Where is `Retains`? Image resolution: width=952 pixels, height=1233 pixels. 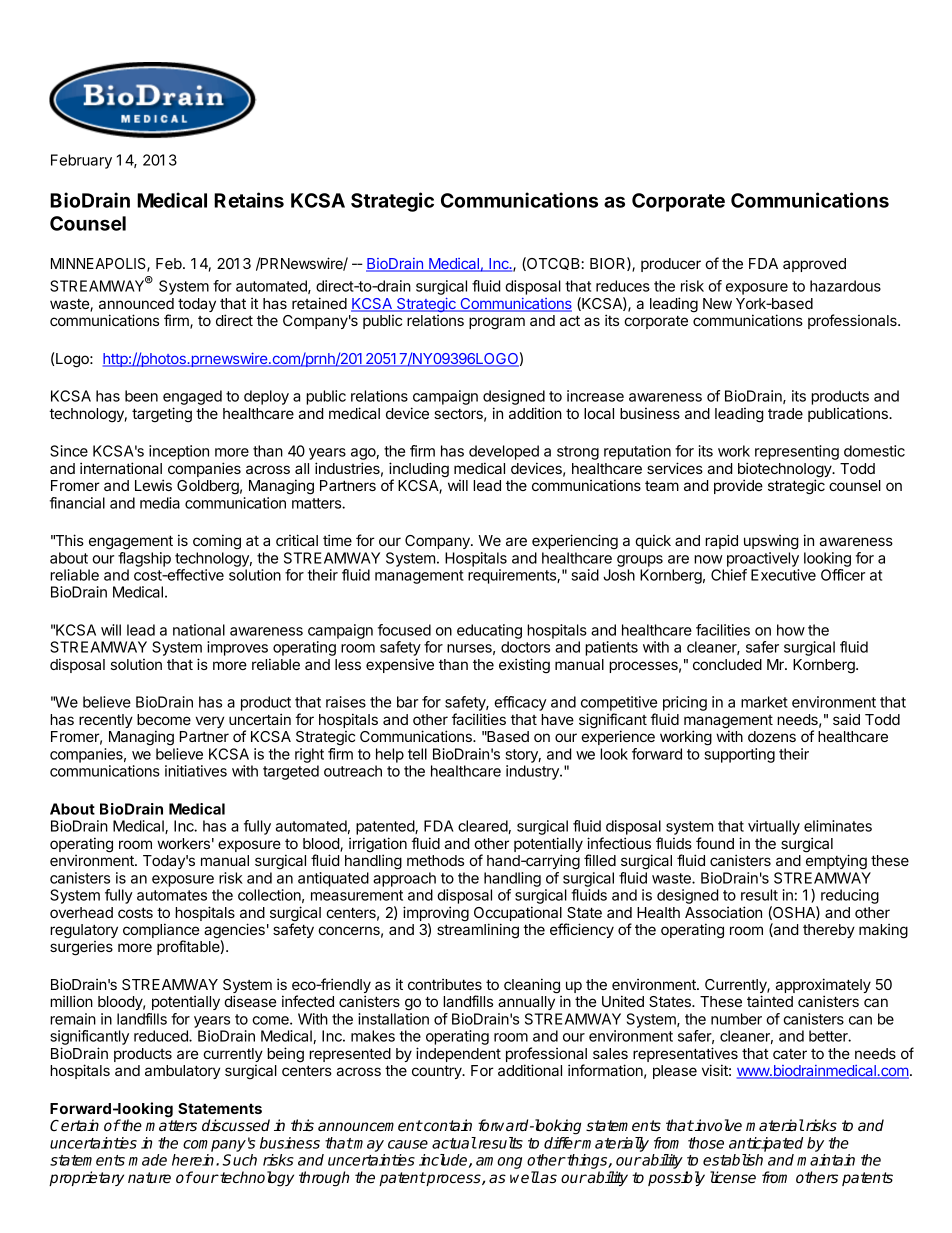
Retains is located at coordinates (249, 200).
